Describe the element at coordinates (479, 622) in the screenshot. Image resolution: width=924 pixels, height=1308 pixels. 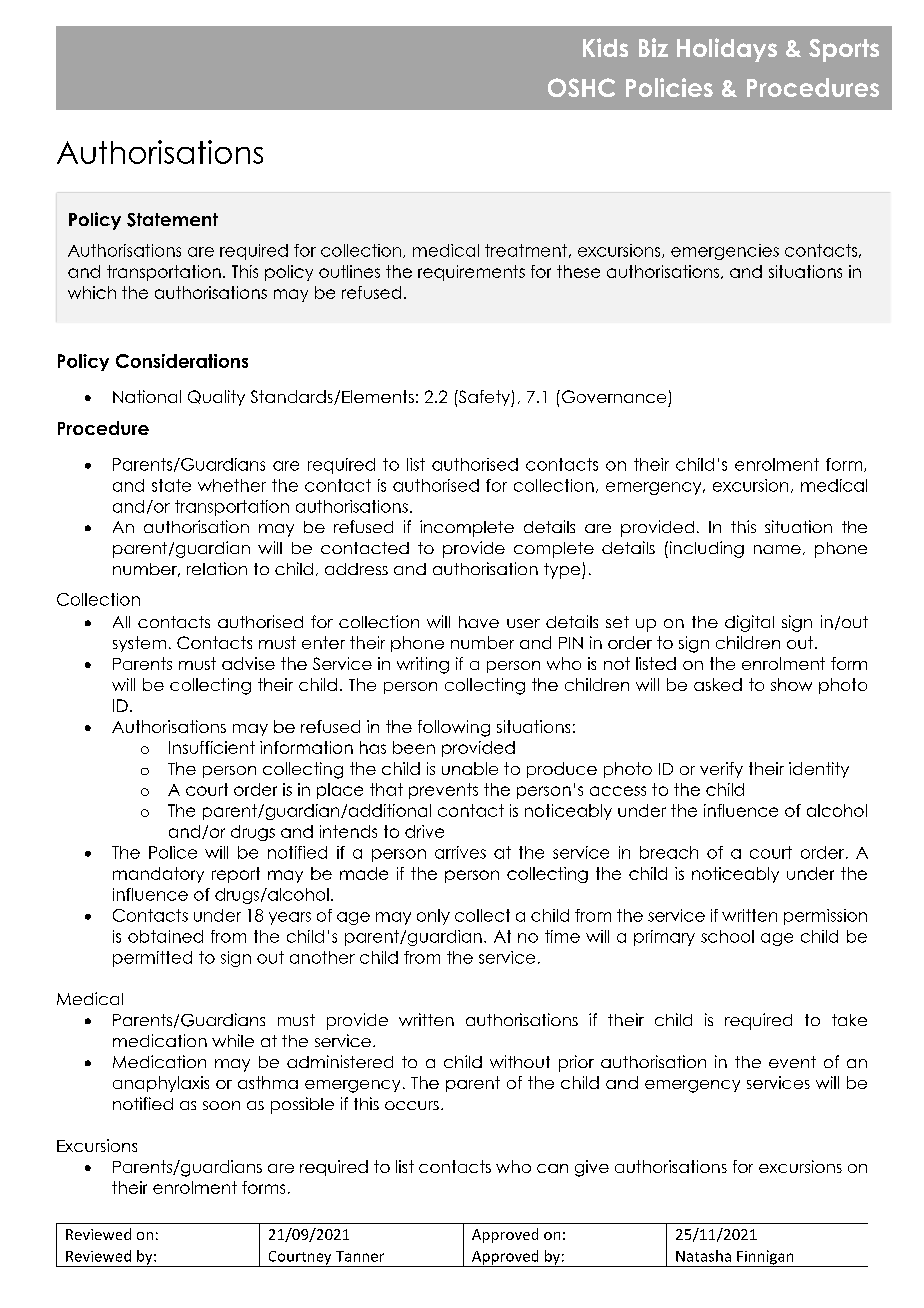
I see `have` at that location.
